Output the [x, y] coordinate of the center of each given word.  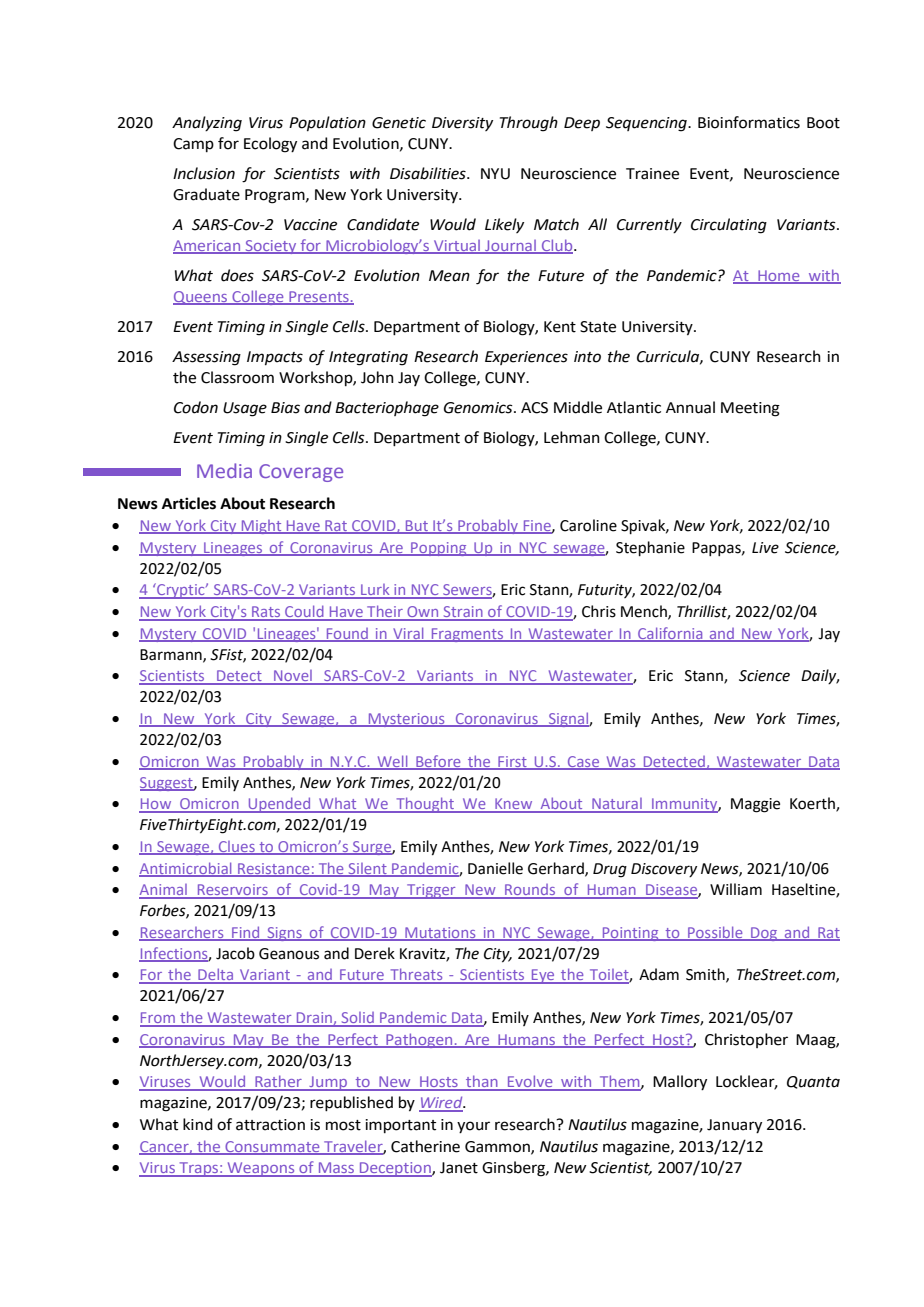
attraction [270, 1125]
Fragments [467, 635]
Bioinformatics [749, 122]
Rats [266, 613]
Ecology [270, 145]
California [670, 634]
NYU [495, 174]
